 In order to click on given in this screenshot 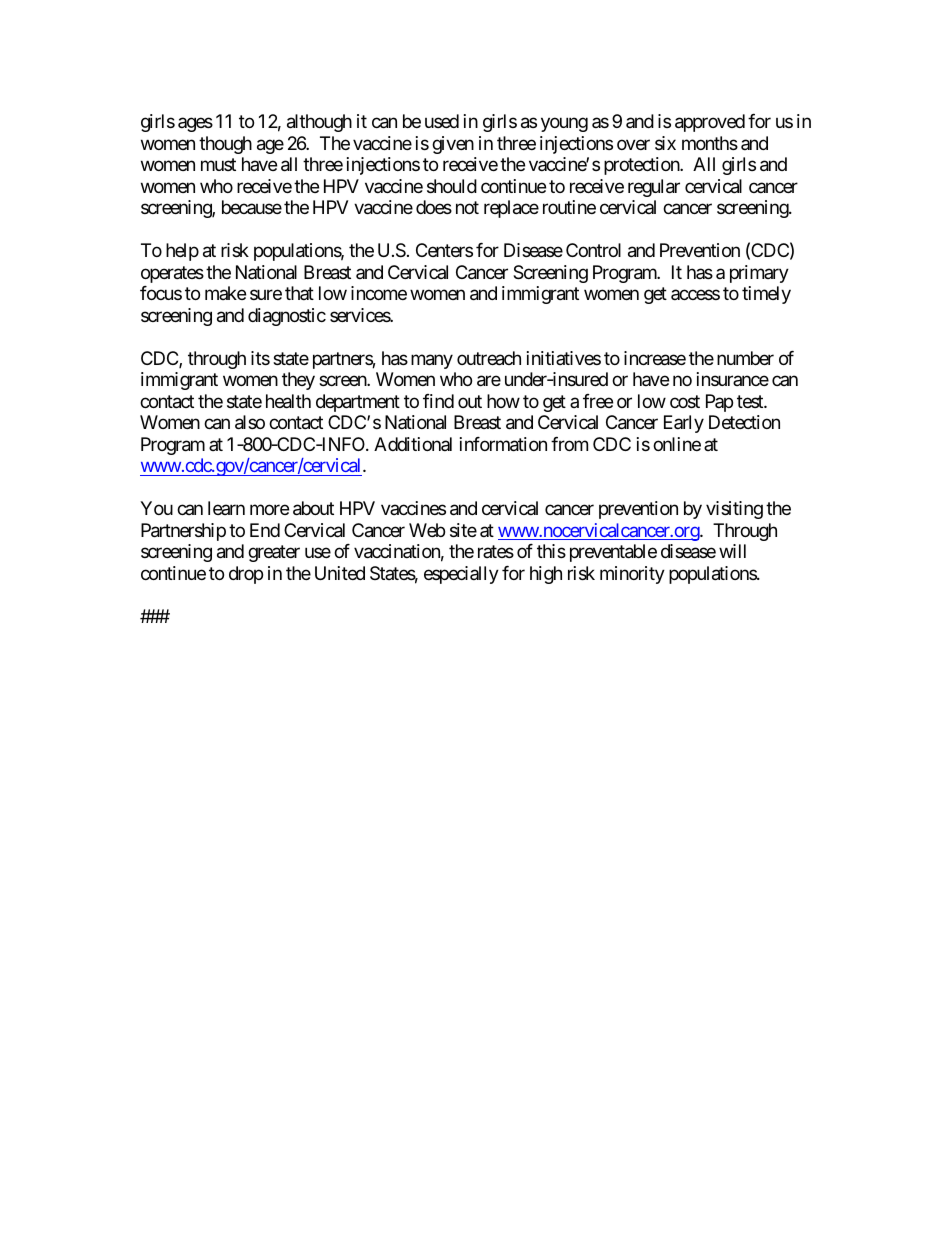, I will do `click(453, 145)`.
